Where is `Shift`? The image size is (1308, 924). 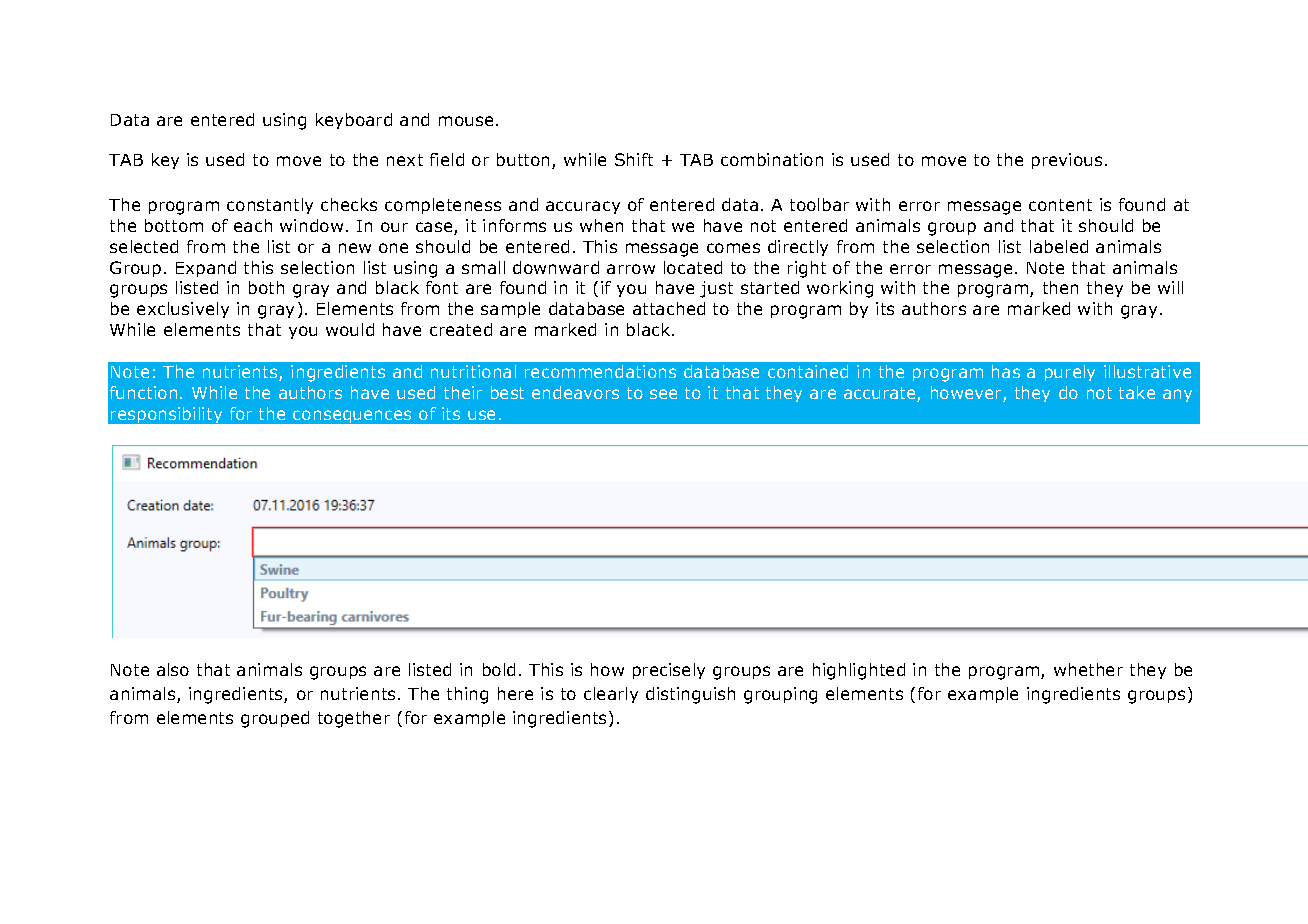
Shift is located at coordinates (634, 159).
